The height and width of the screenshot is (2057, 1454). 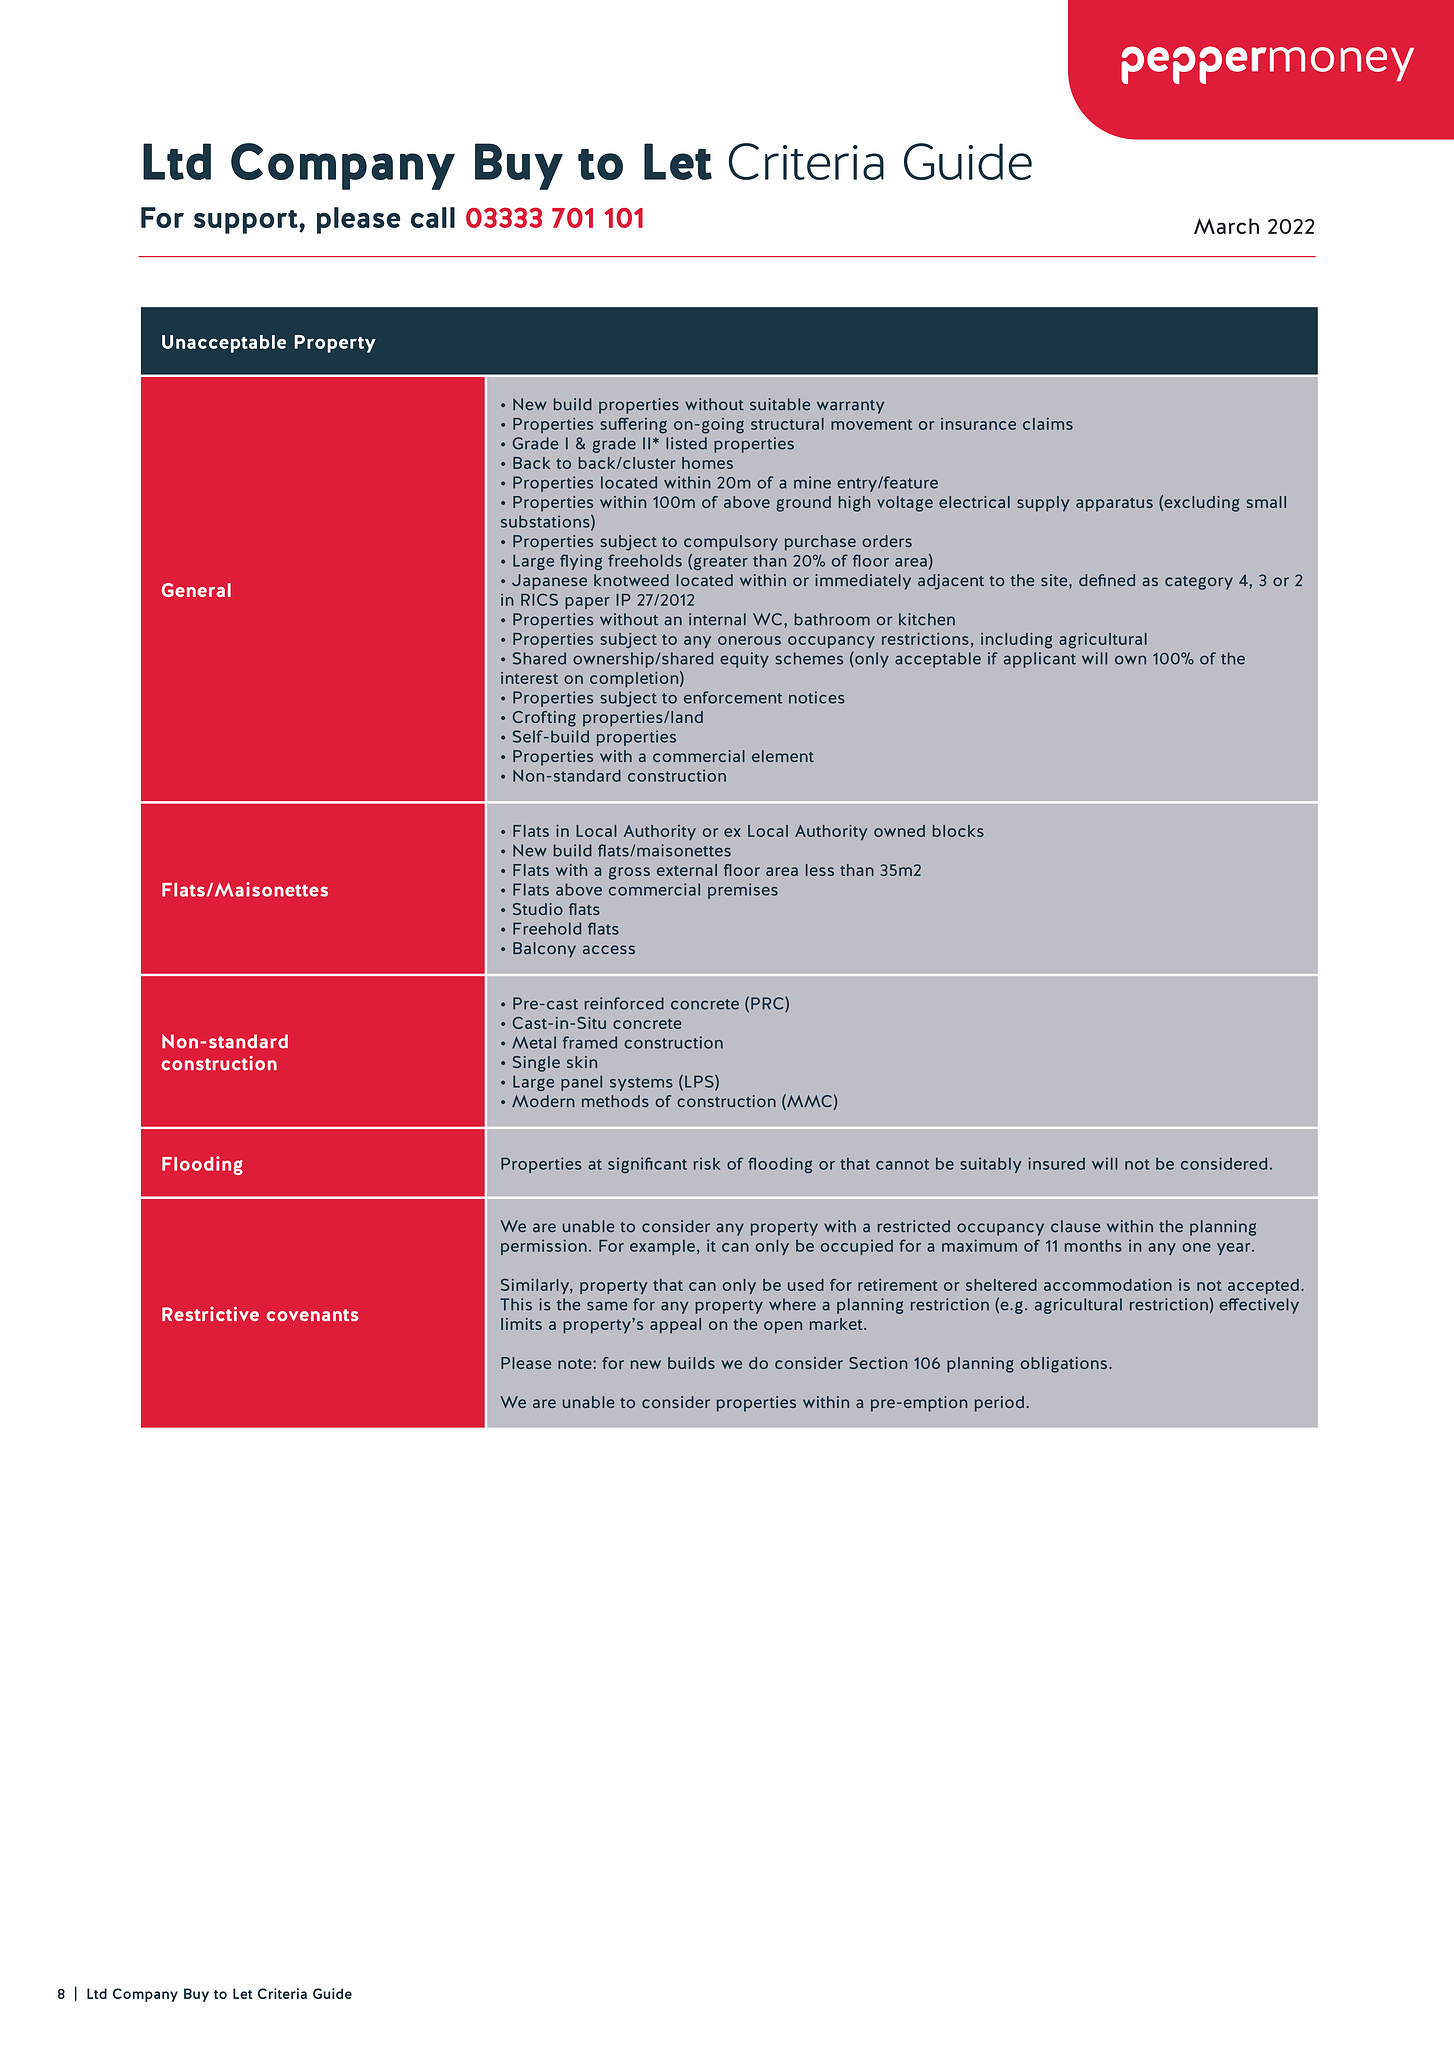 I want to click on covenants, so click(x=312, y=1315).
